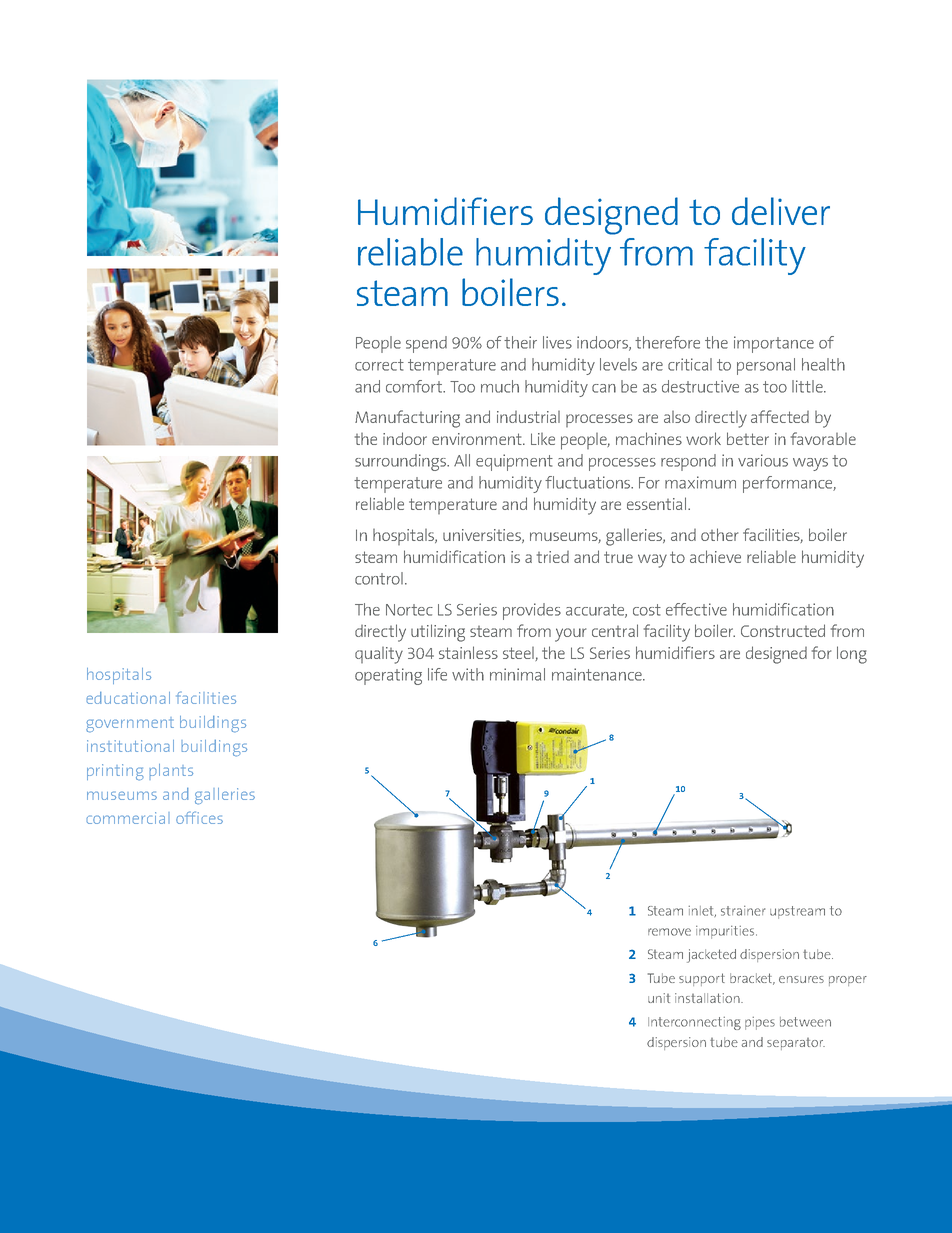 Image resolution: width=952 pixels, height=1233 pixels. What do you see at coordinates (783, 630) in the document?
I see `Constructed` at bounding box center [783, 630].
